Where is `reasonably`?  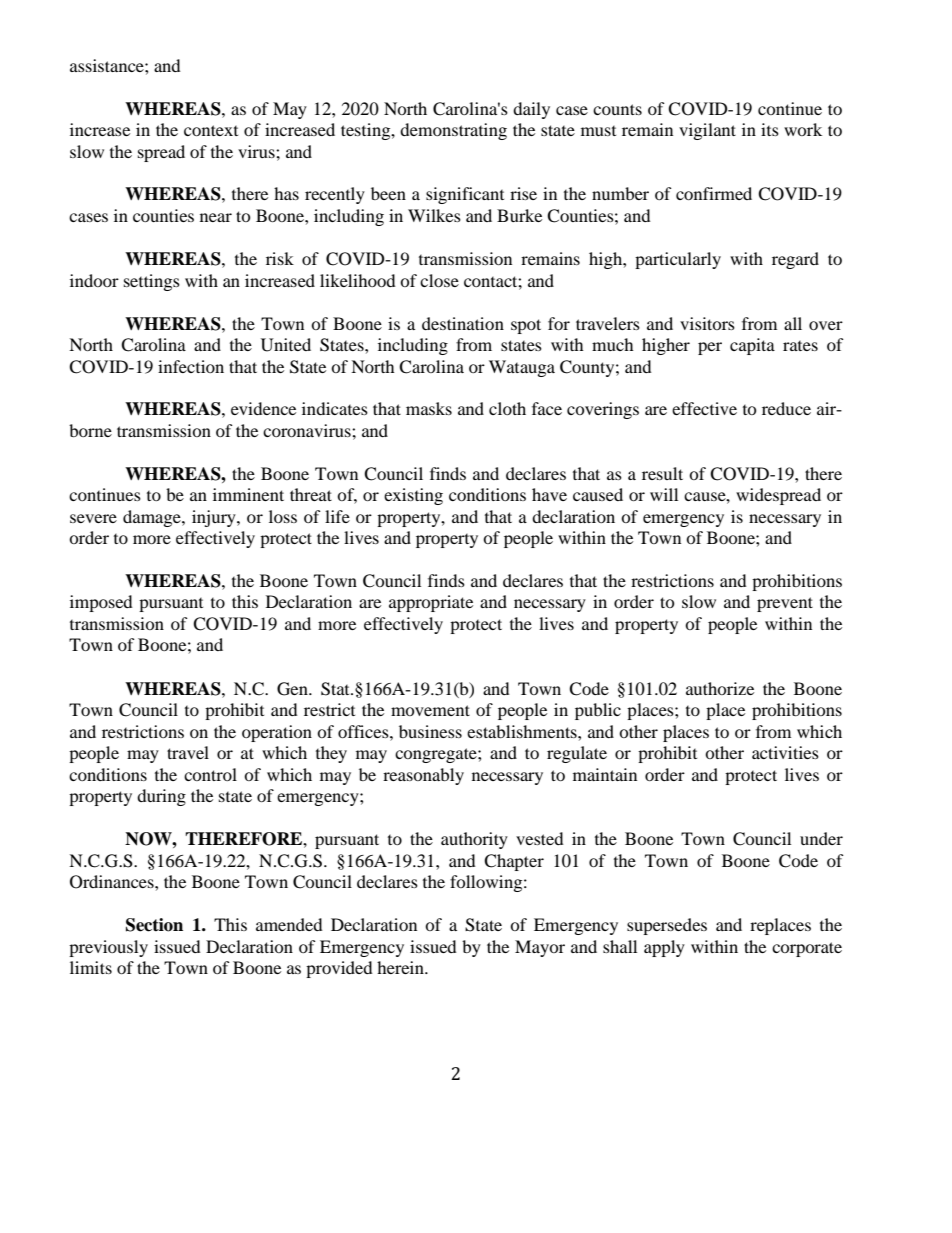 reasonably is located at coordinates (423, 776).
